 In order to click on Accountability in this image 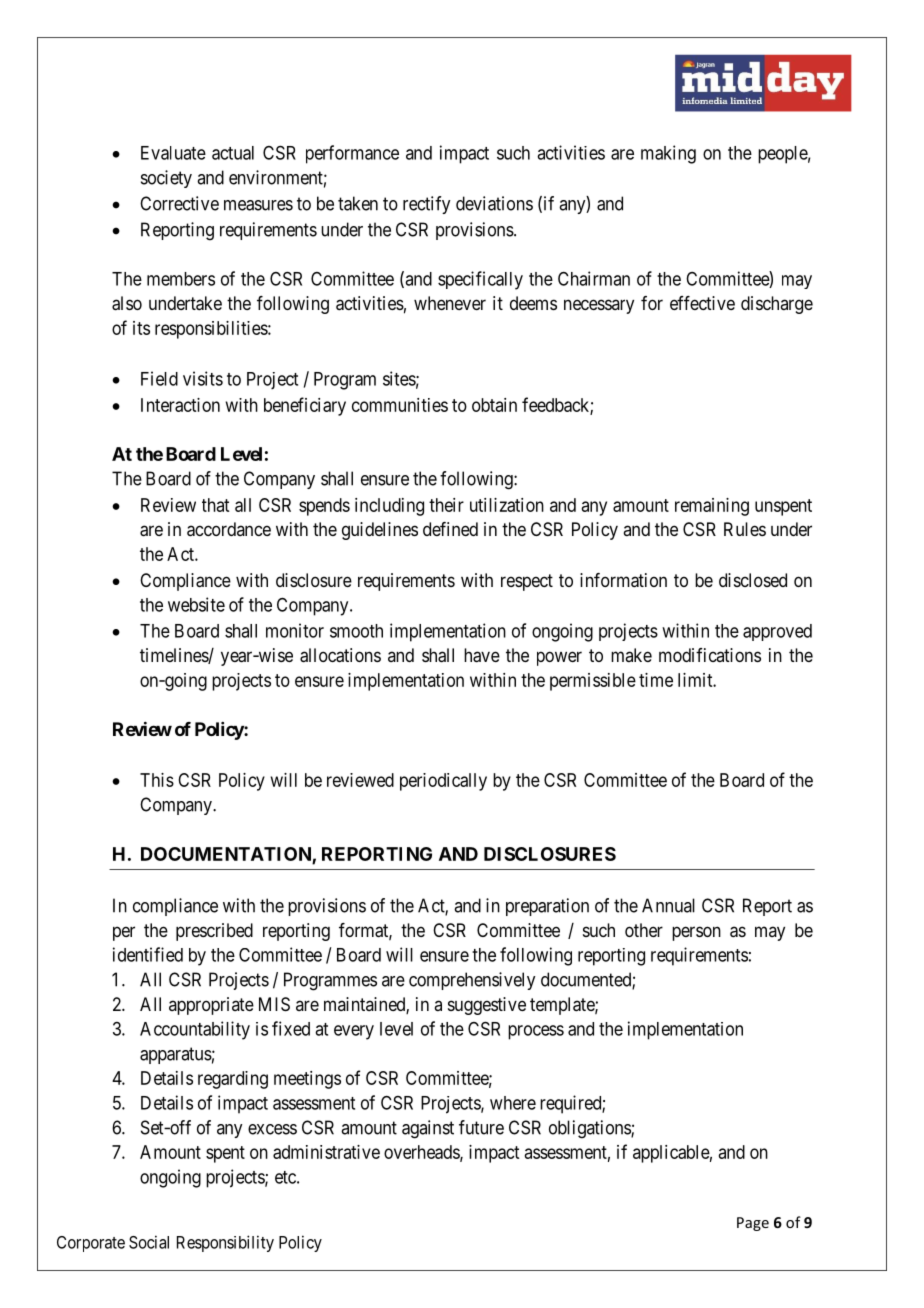, I will do `click(195, 1030)`.
